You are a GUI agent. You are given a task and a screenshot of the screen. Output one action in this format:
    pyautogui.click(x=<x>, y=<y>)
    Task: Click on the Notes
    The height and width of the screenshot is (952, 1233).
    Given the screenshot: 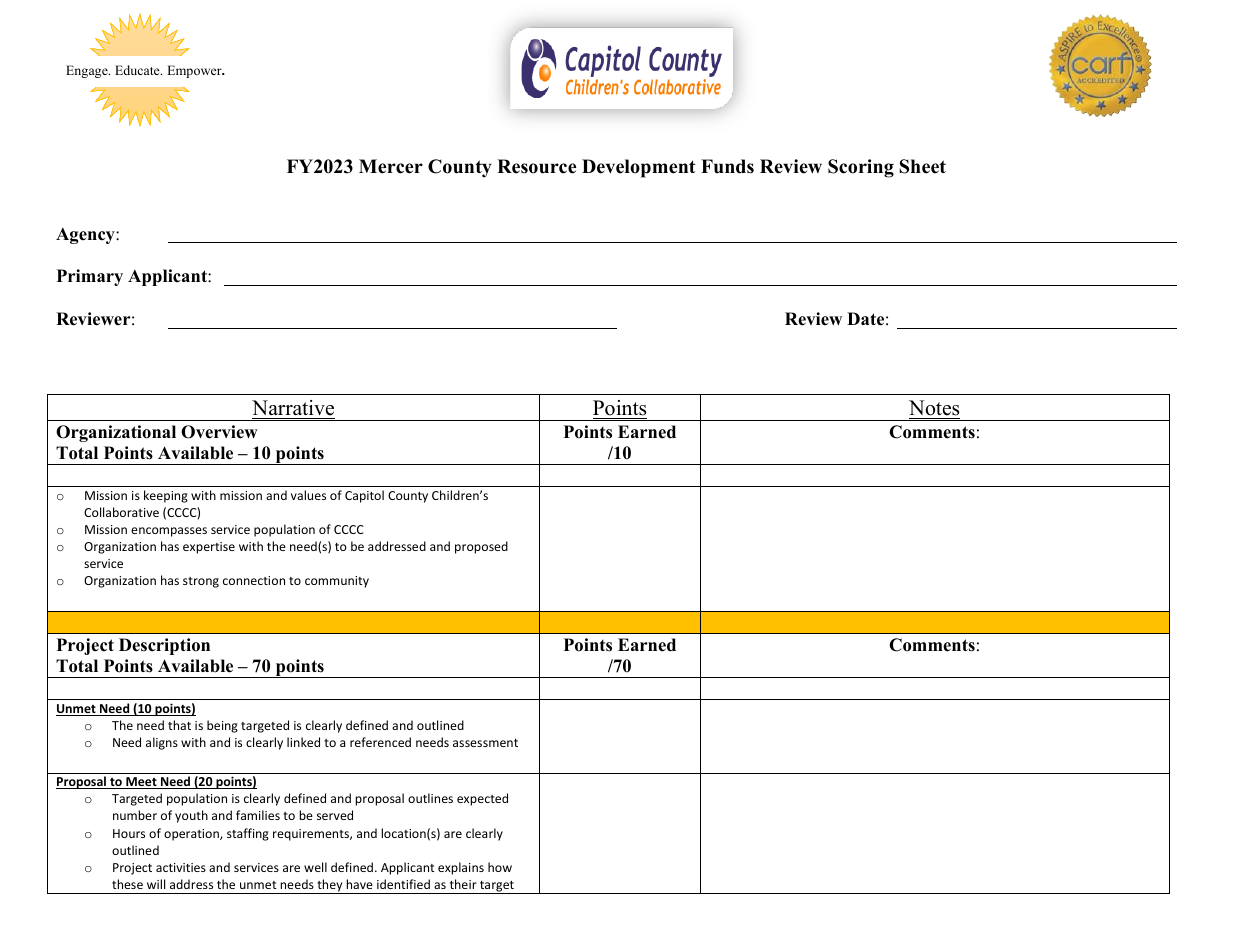 What is the action you would take?
    pyautogui.click(x=934, y=408)
